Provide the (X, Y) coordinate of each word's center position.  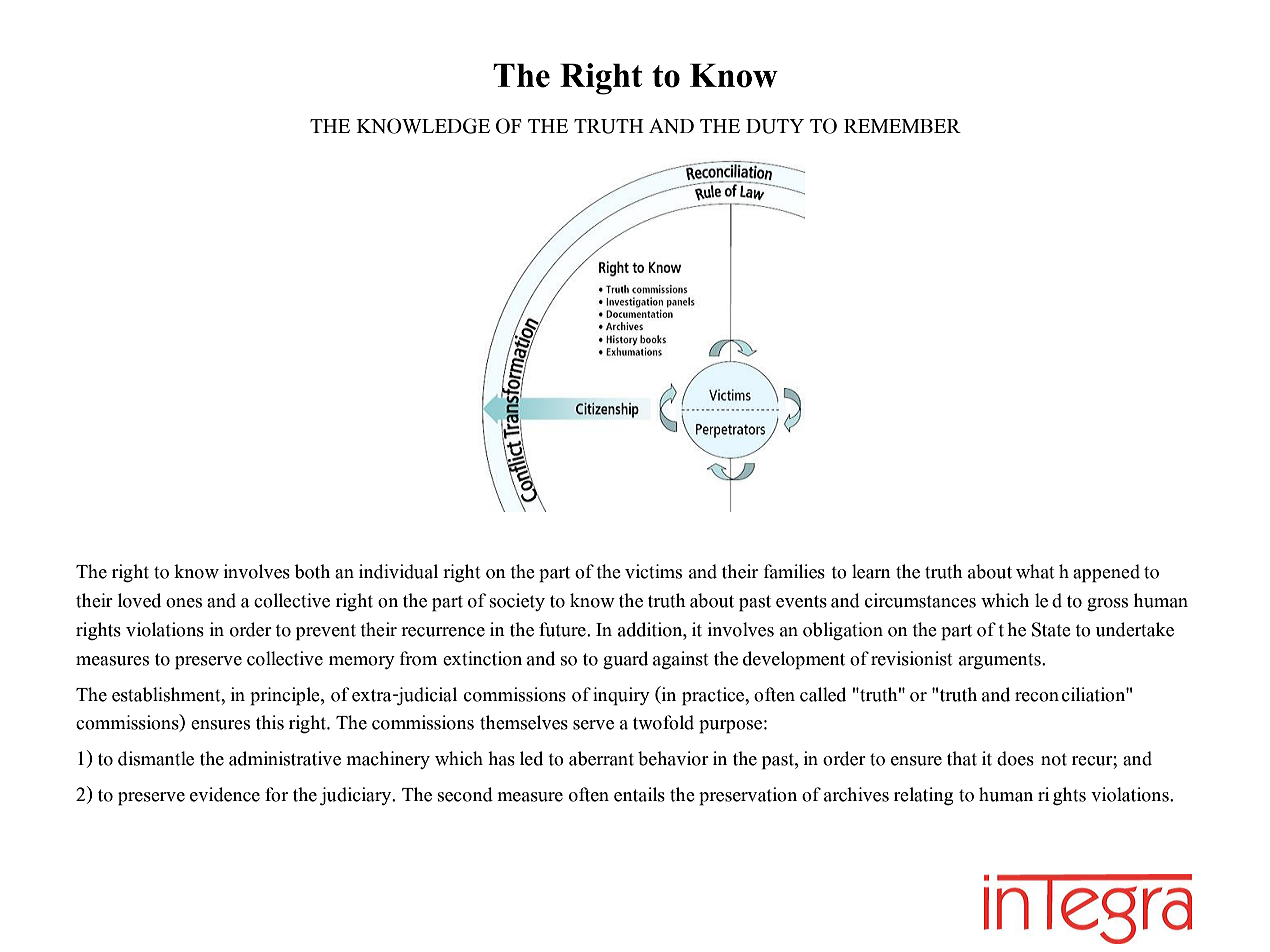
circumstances (920, 600)
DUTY (775, 126)
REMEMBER (902, 126)
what (1035, 571)
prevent (326, 632)
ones (184, 603)
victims (653, 571)
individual (398, 571)
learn (871, 571)
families (794, 571)
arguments (1001, 661)
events (801, 601)
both (312, 571)
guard (625, 660)
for (276, 794)
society (517, 602)
